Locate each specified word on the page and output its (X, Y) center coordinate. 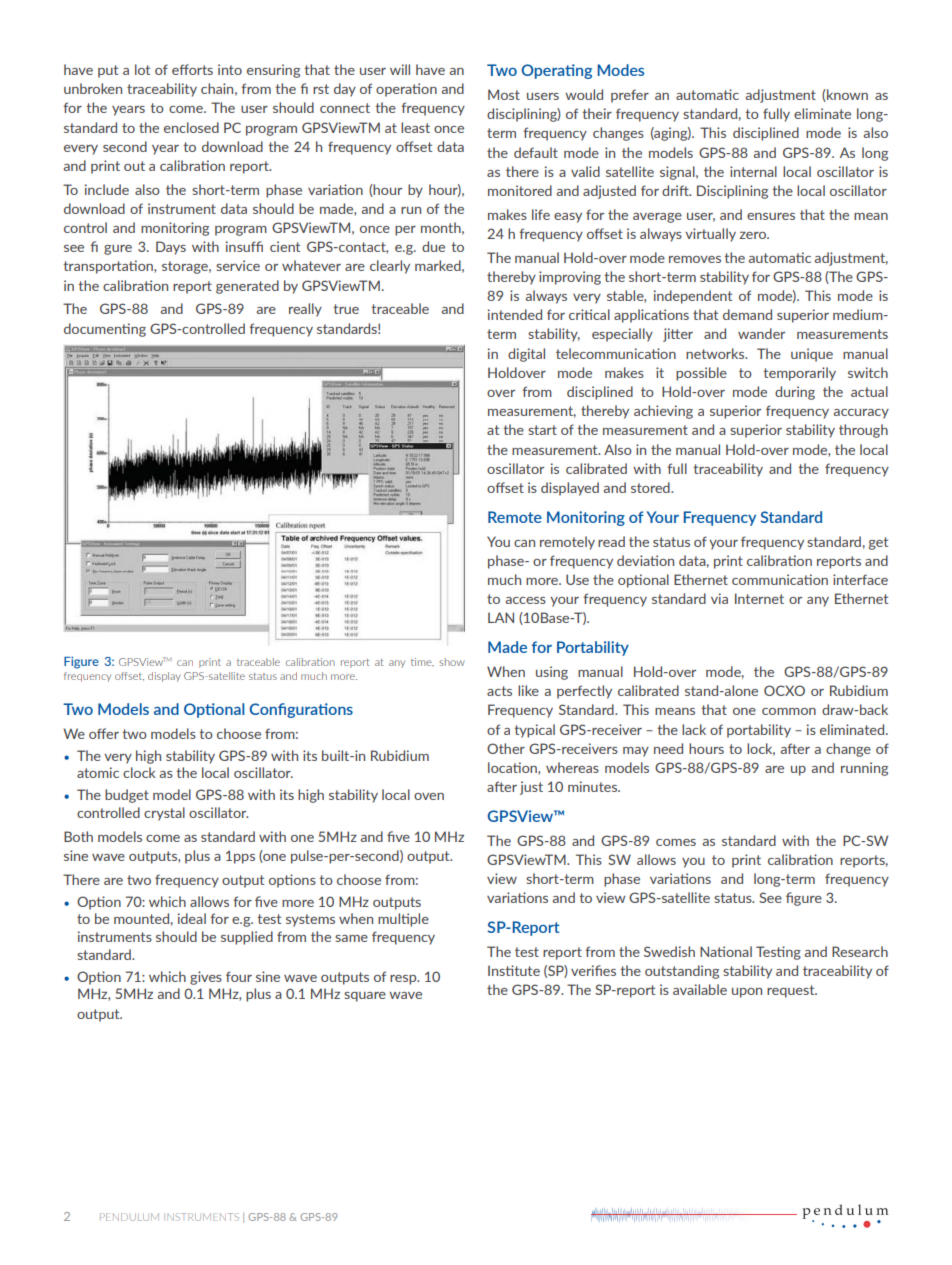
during (795, 393)
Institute (514, 970)
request (792, 991)
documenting (105, 330)
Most (504, 94)
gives (206, 978)
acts (499, 691)
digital (526, 355)
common (789, 711)
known (846, 95)
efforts (192, 69)
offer (104, 733)
